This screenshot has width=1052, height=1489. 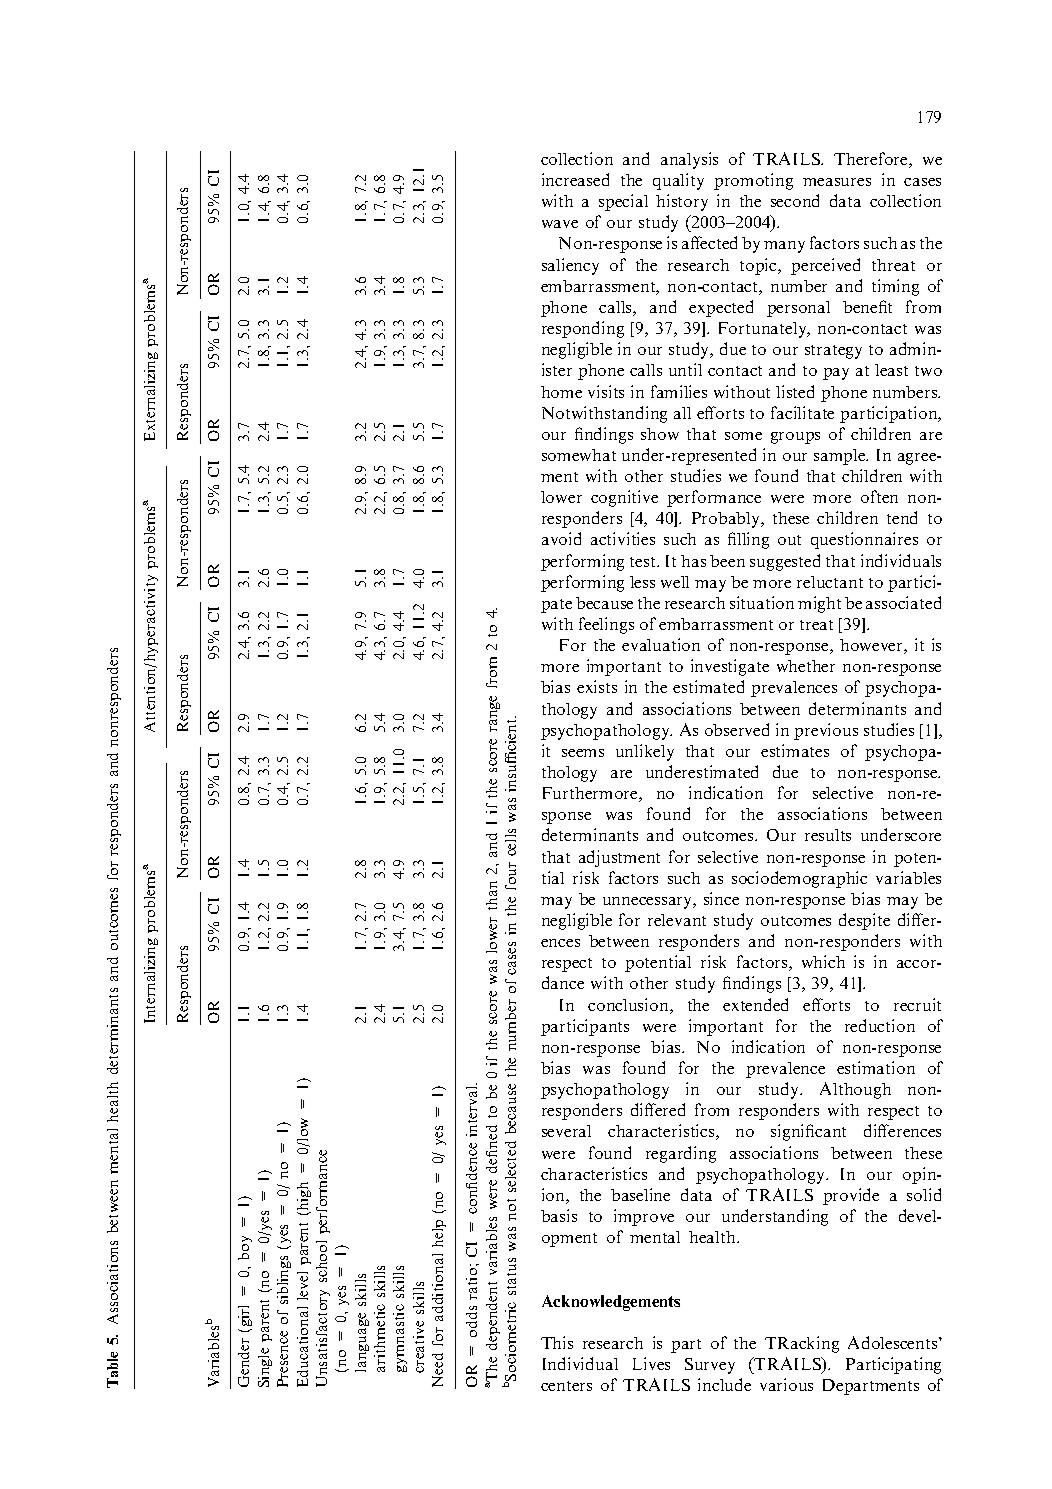 What do you see at coordinates (681, 1154) in the screenshot?
I see `regarding` at bounding box center [681, 1154].
